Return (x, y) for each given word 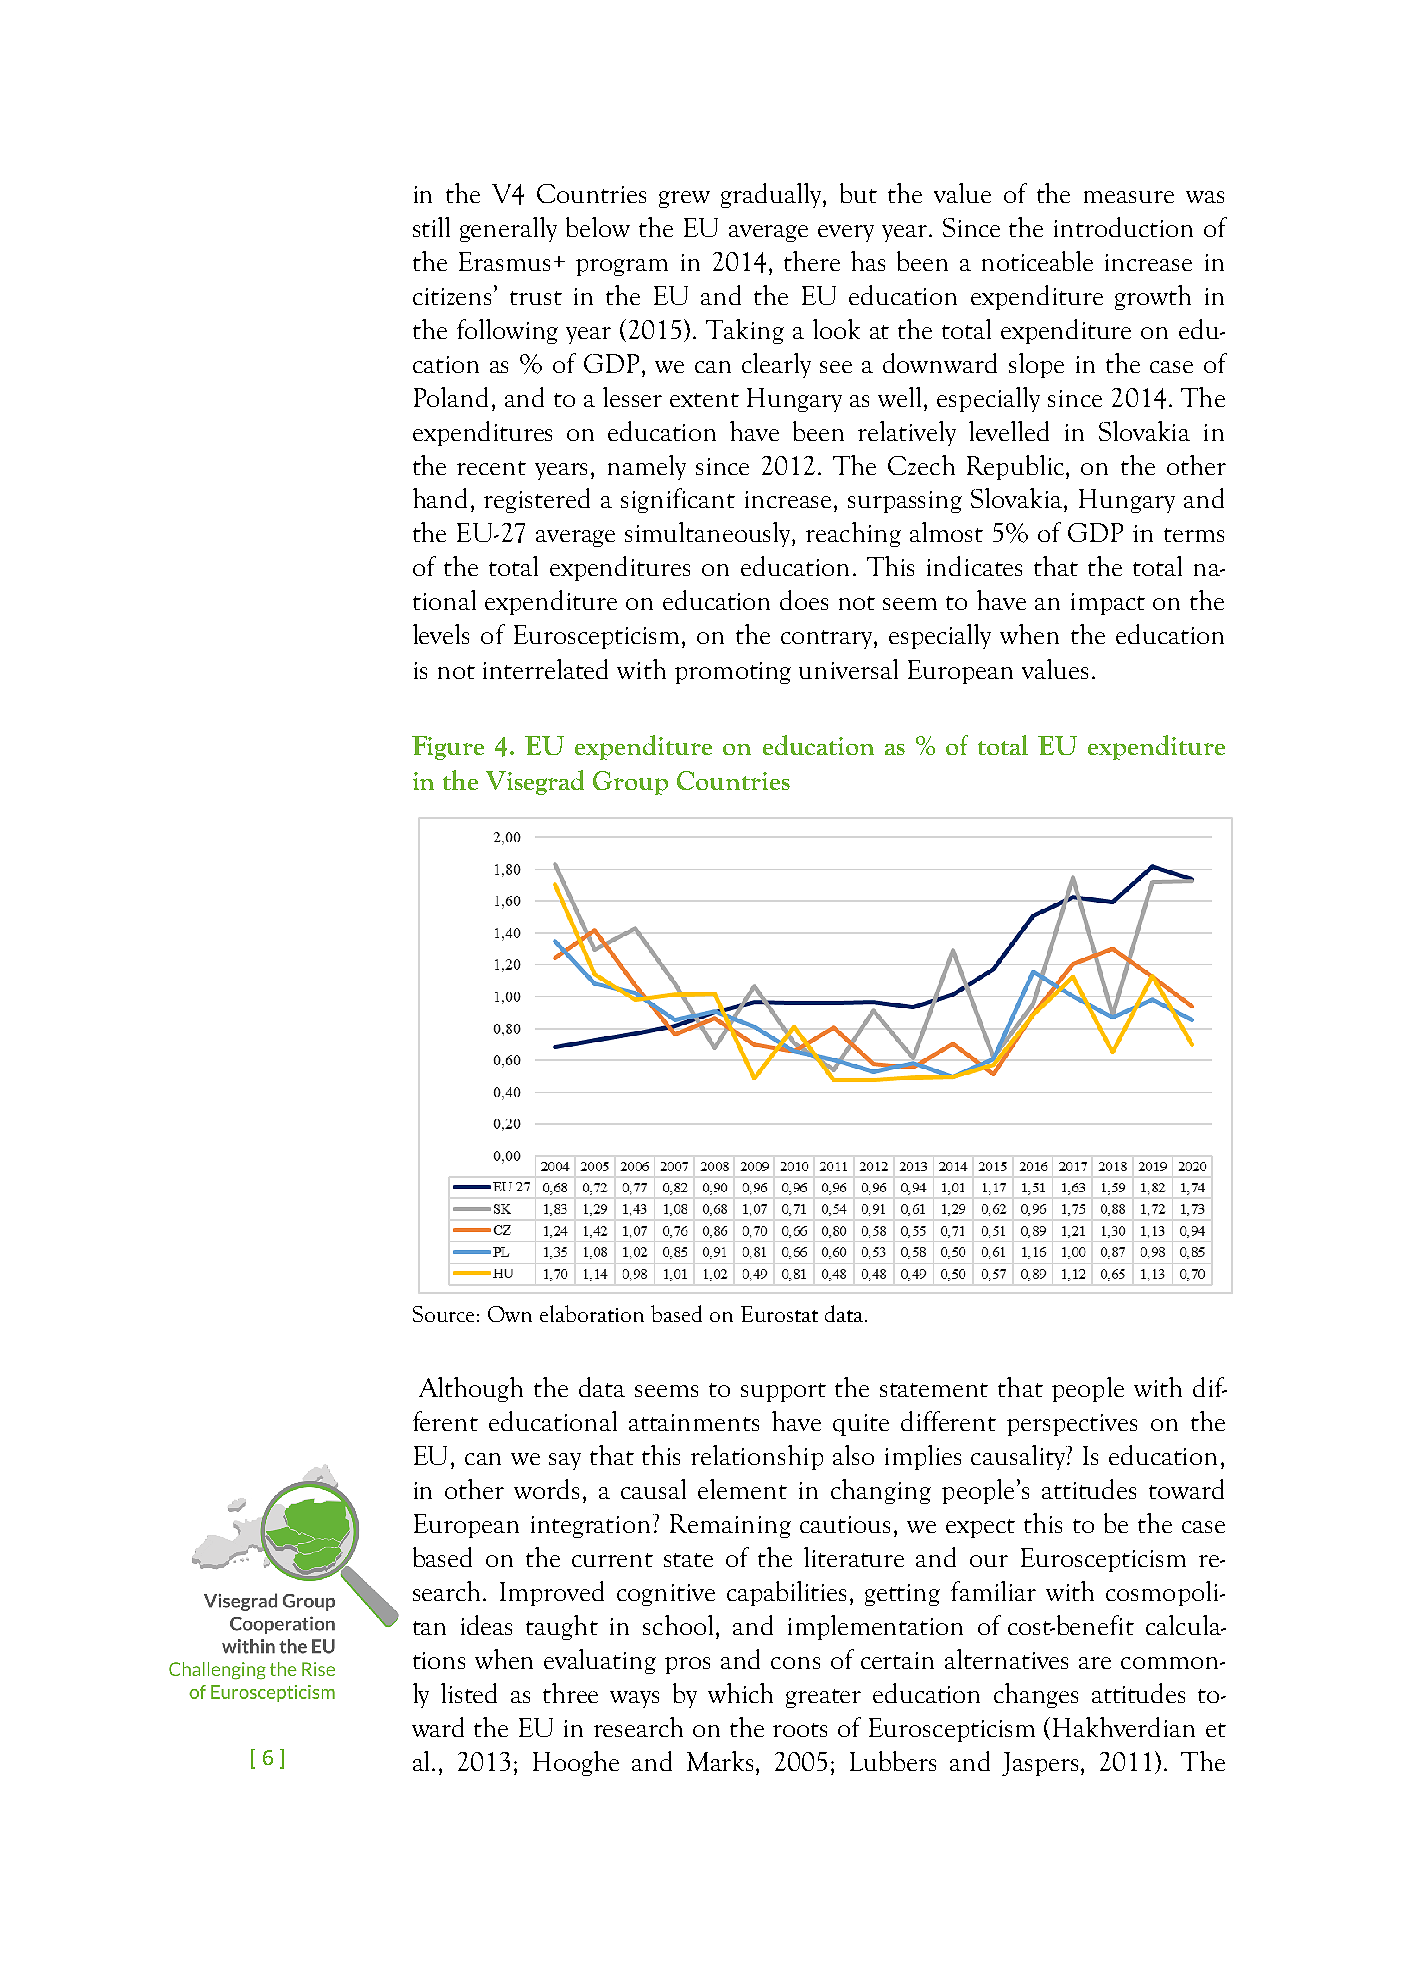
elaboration (592, 1313)
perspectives (1072, 1425)
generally (508, 229)
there (812, 261)
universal (848, 669)
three (570, 1693)
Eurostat (779, 1314)
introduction (1123, 227)
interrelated (545, 669)
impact (1108, 604)
